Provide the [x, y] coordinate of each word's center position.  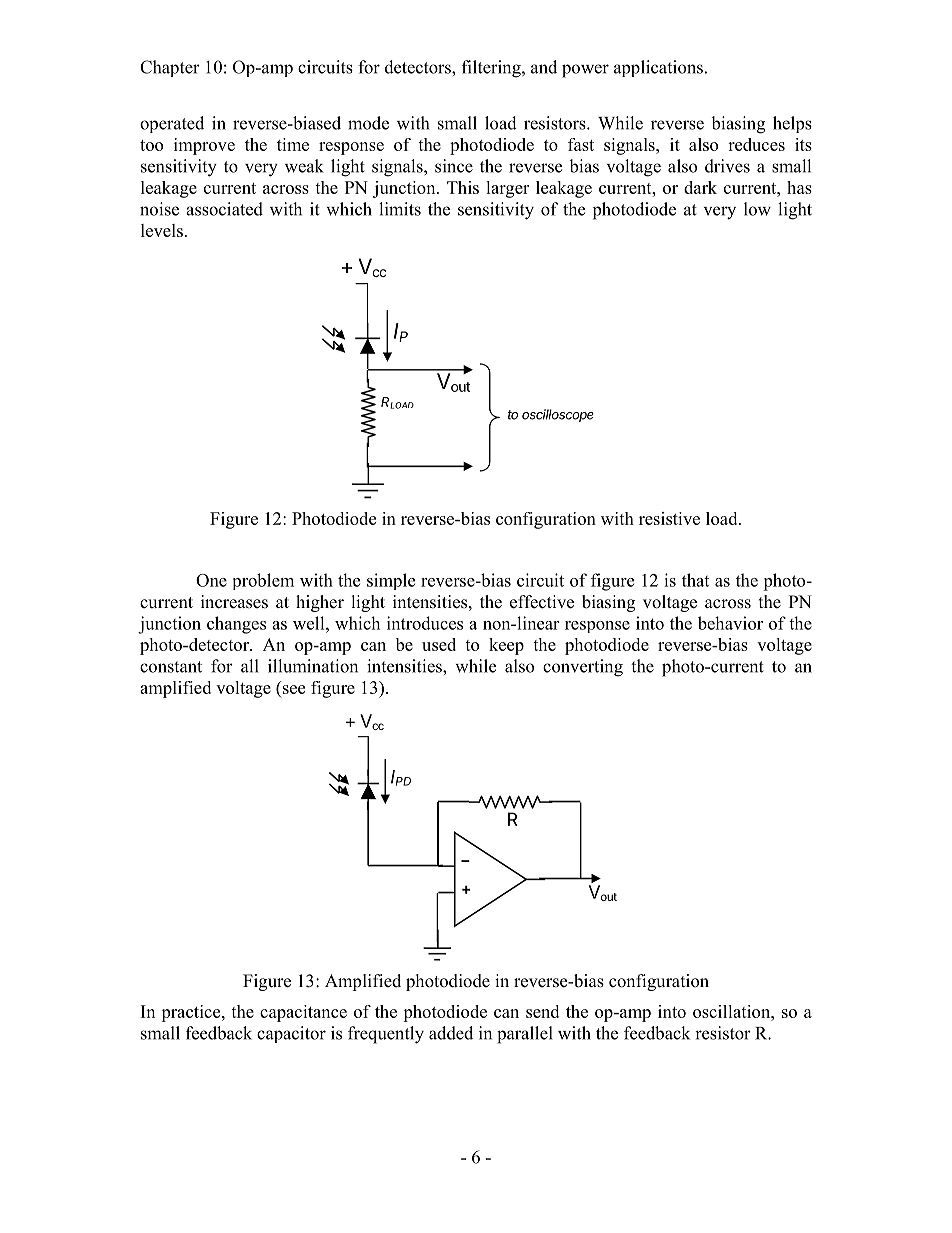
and [544, 67]
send [542, 1011]
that [695, 580]
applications [658, 68]
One [211, 580]
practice [192, 1013]
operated [172, 124]
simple [391, 581]
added [451, 1033]
